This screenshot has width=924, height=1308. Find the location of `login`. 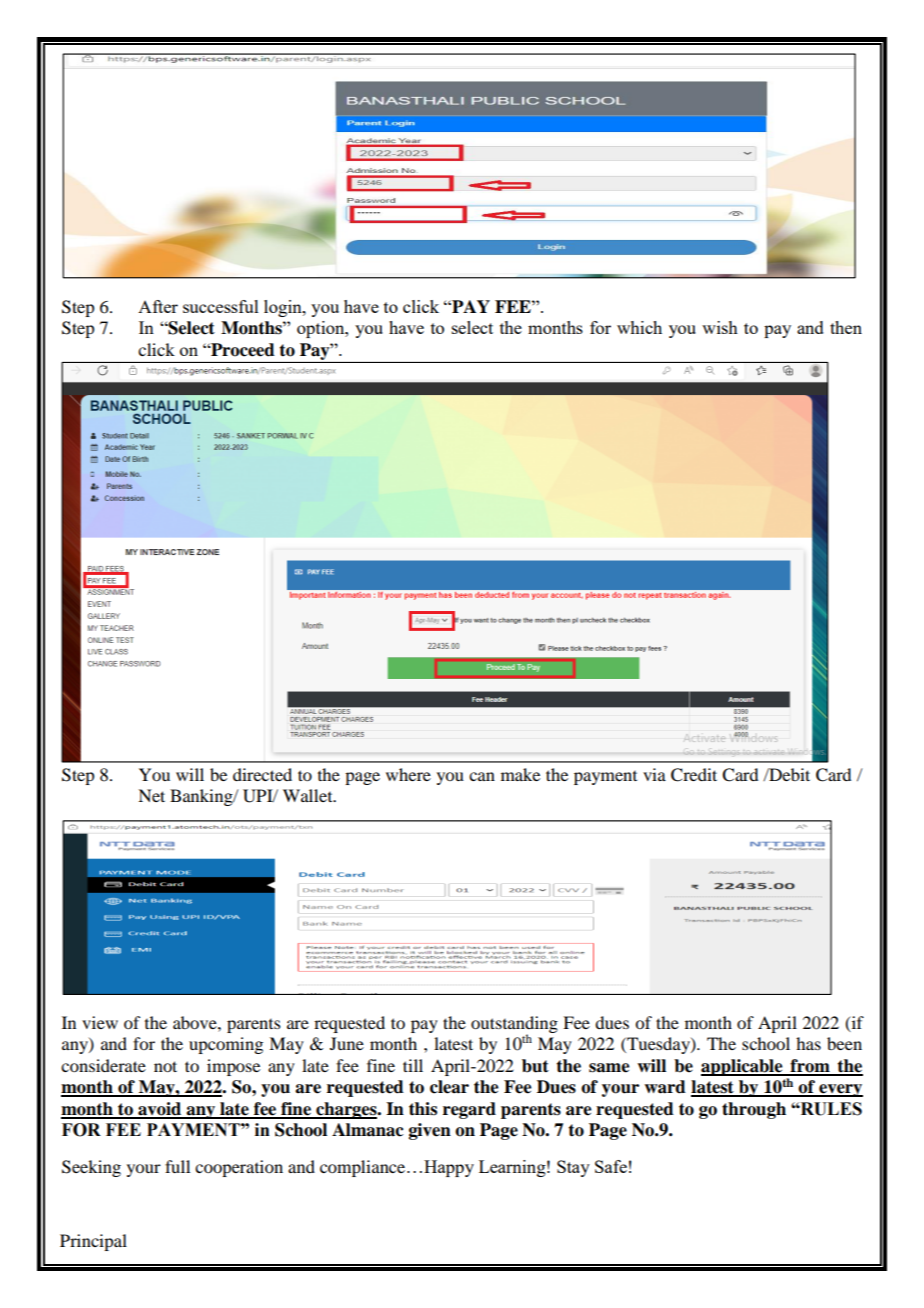

login is located at coordinates (284, 308).
